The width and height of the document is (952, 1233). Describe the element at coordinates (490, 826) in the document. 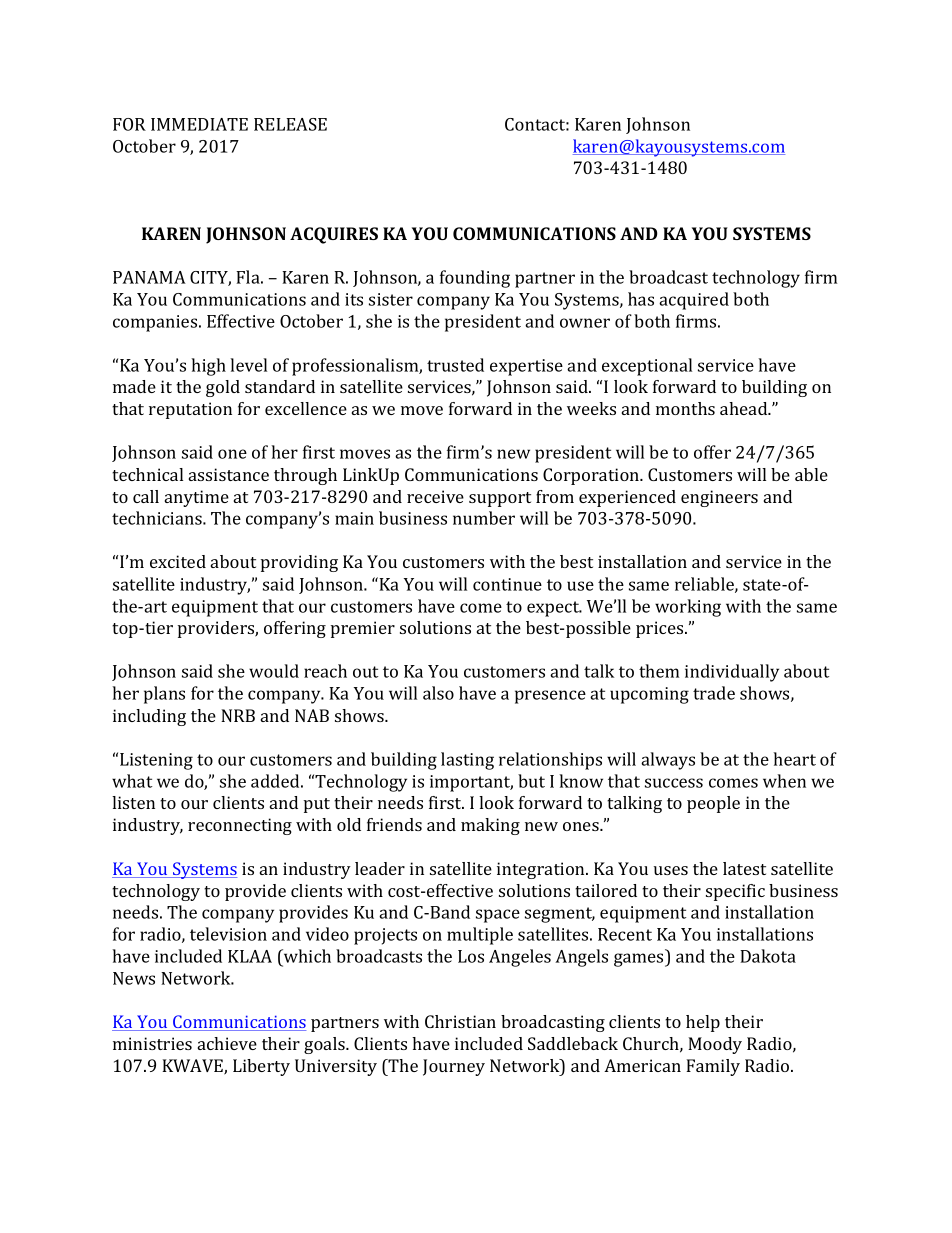

I see `making` at that location.
